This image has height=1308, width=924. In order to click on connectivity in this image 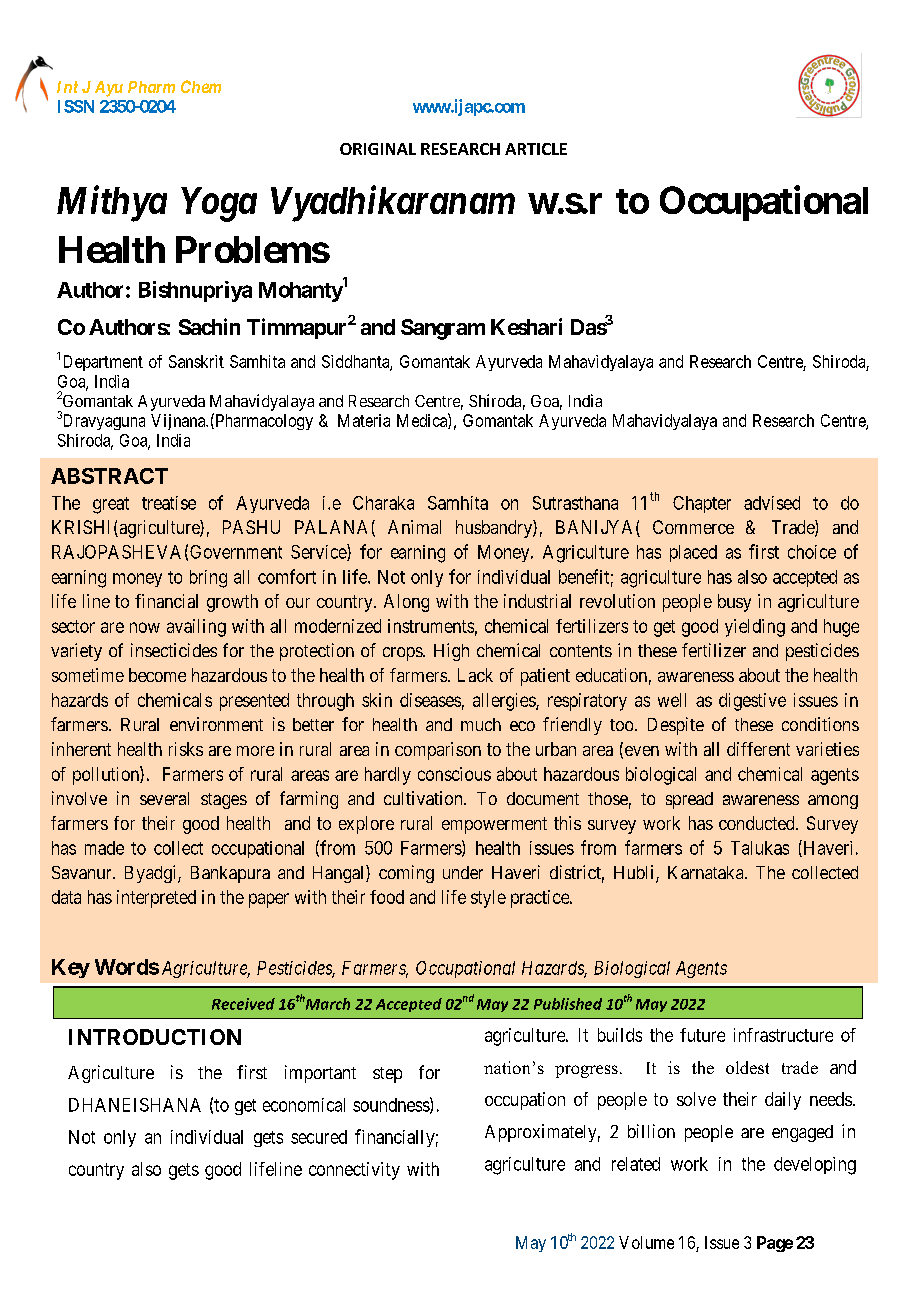, I will do `click(354, 1171)`.
